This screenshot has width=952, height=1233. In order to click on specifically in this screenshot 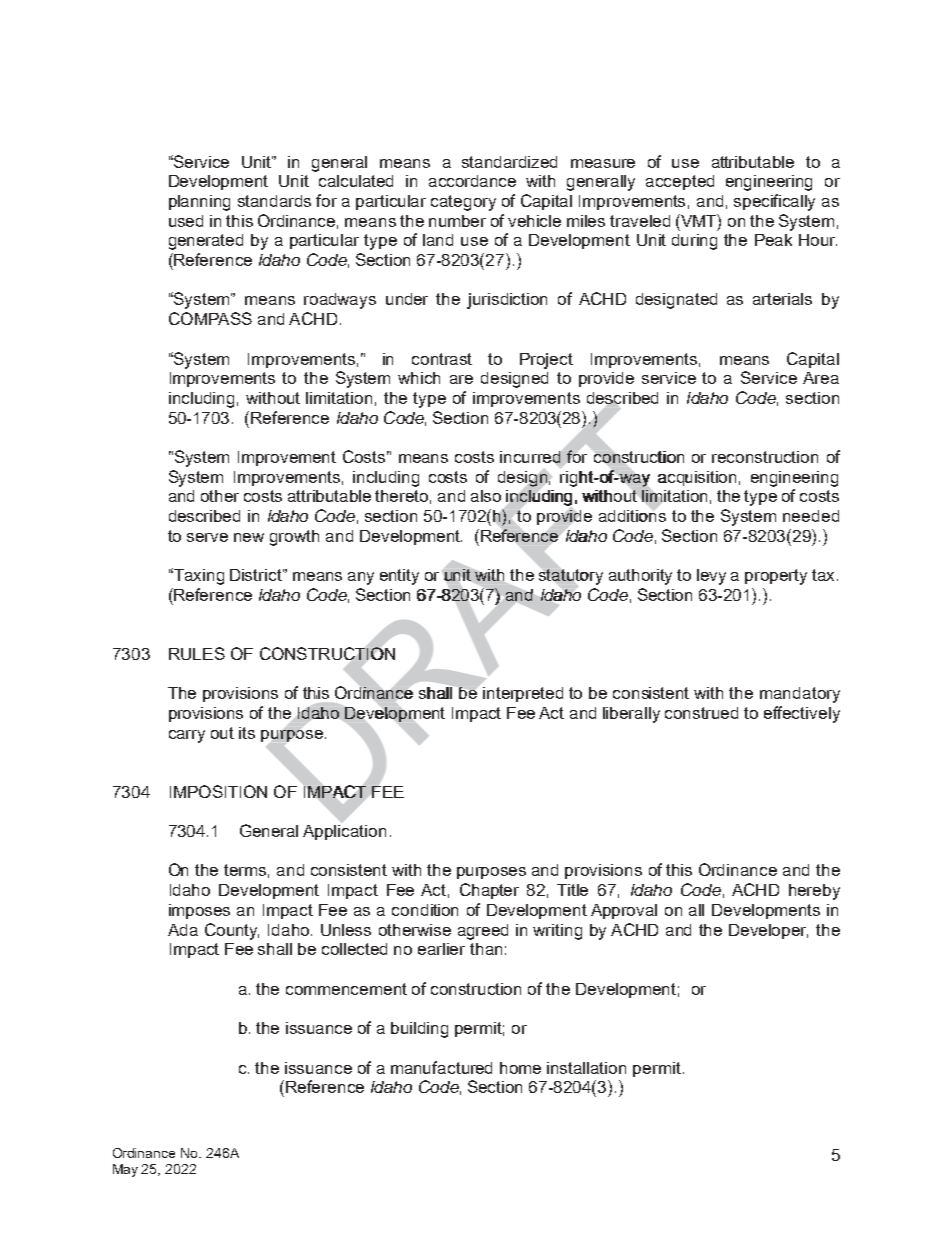, I will do `click(774, 202)`.
